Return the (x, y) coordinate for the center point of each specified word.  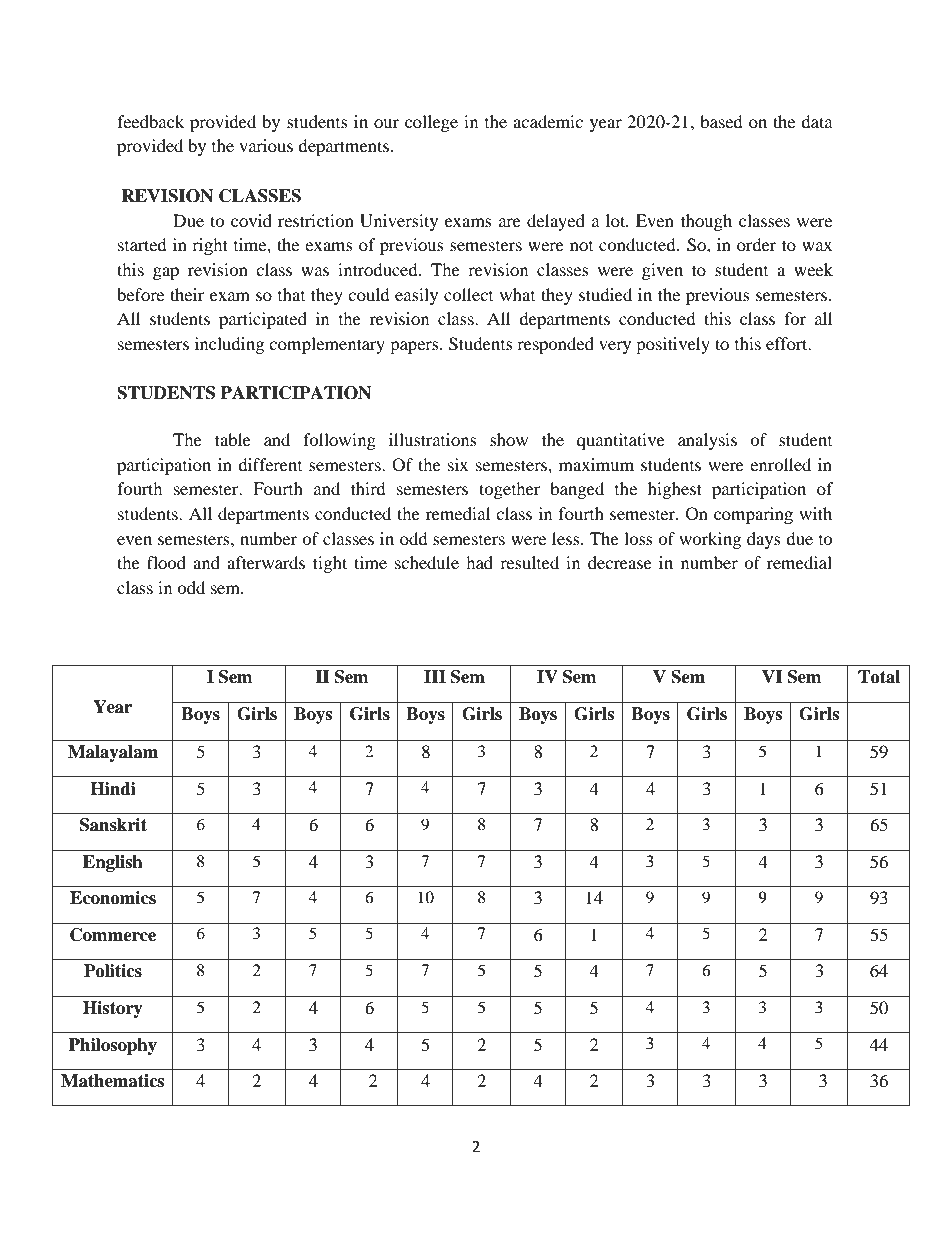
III (435, 676)
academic (548, 121)
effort (788, 343)
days (764, 540)
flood (166, 562)
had (479, 562)
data (817, 121)
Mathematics (112, 1081)
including (229, 345)
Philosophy (113, 1046)
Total (879, 677)
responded (555, 345)
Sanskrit (113, 825)
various (266, 145)
